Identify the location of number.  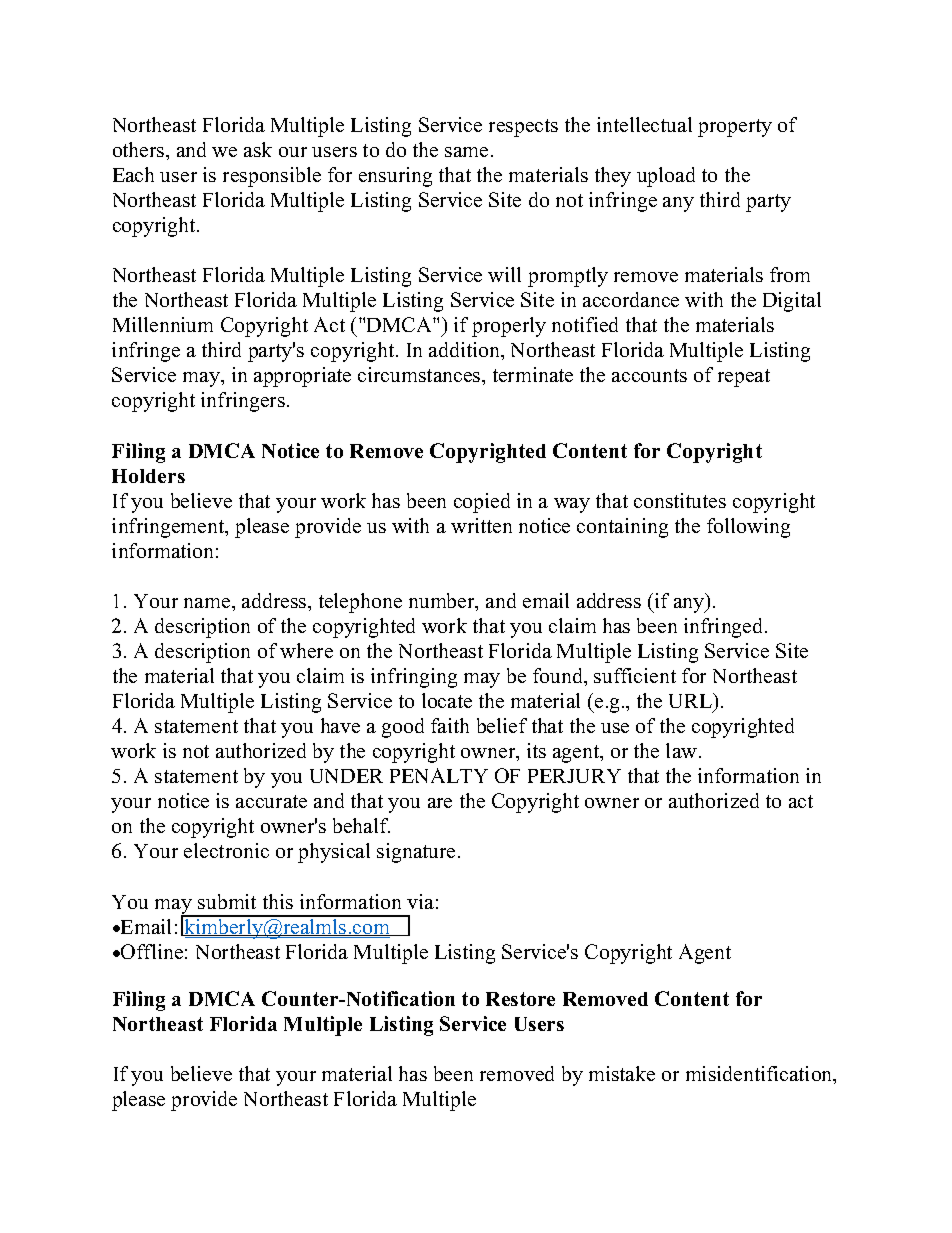
(443, 602).
